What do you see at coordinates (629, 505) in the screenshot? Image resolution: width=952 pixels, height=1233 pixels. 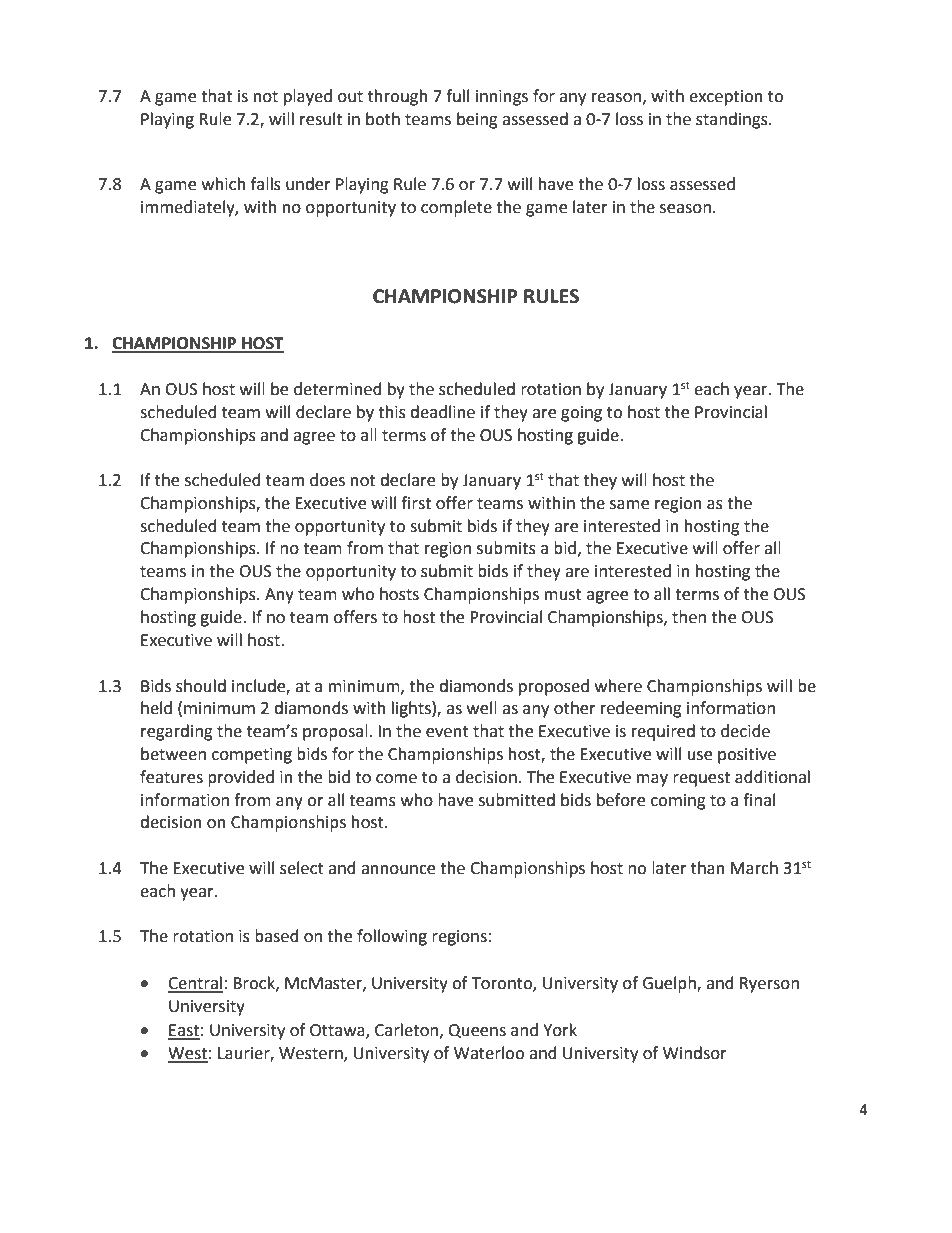 I see `same` at bounding box center [629, 505].
